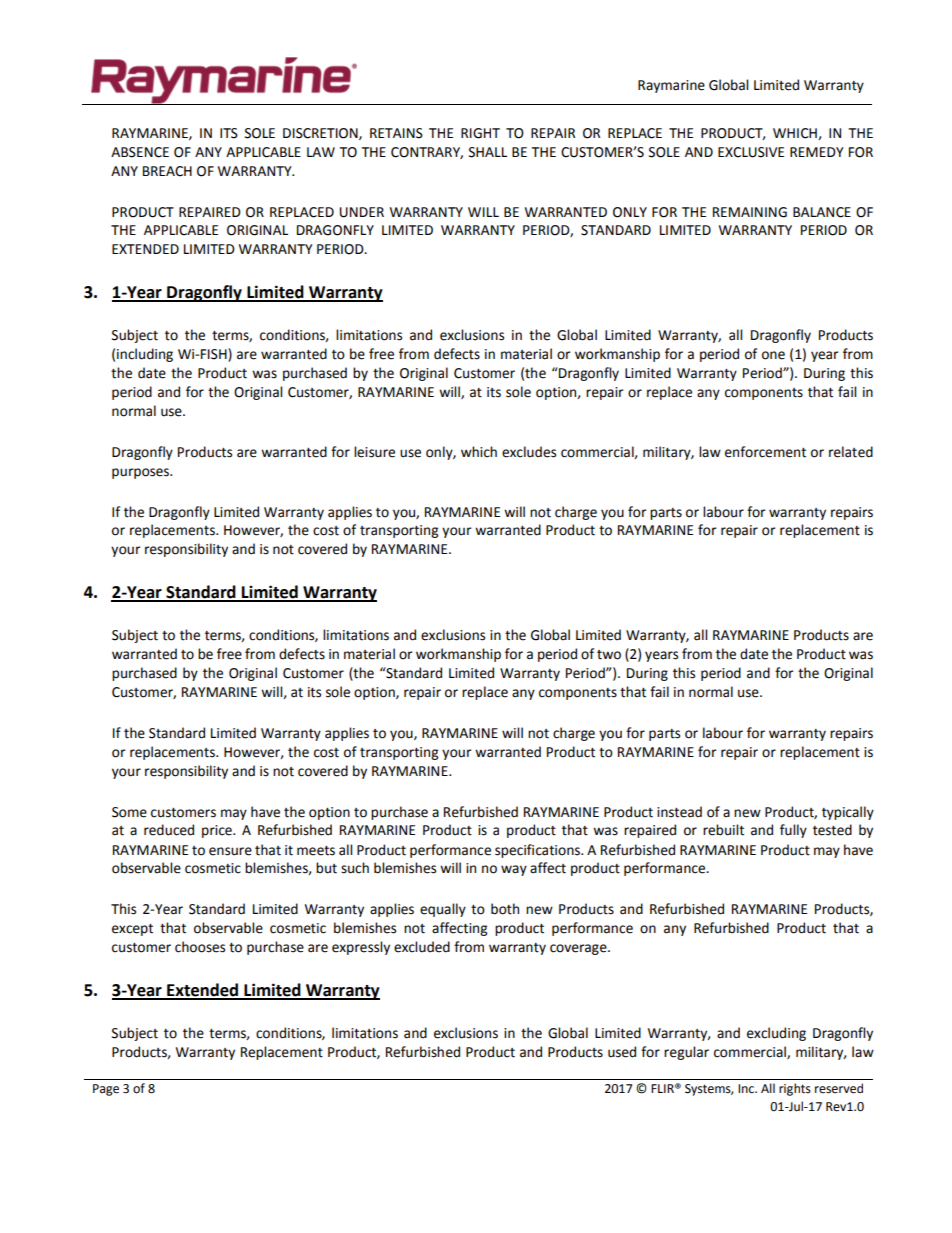 The image size is (952, 1233). What do you see at coordinates (751, 152) in the screenshot?
I see `EXCLUSIVE` at bounding box center [751, 152].
